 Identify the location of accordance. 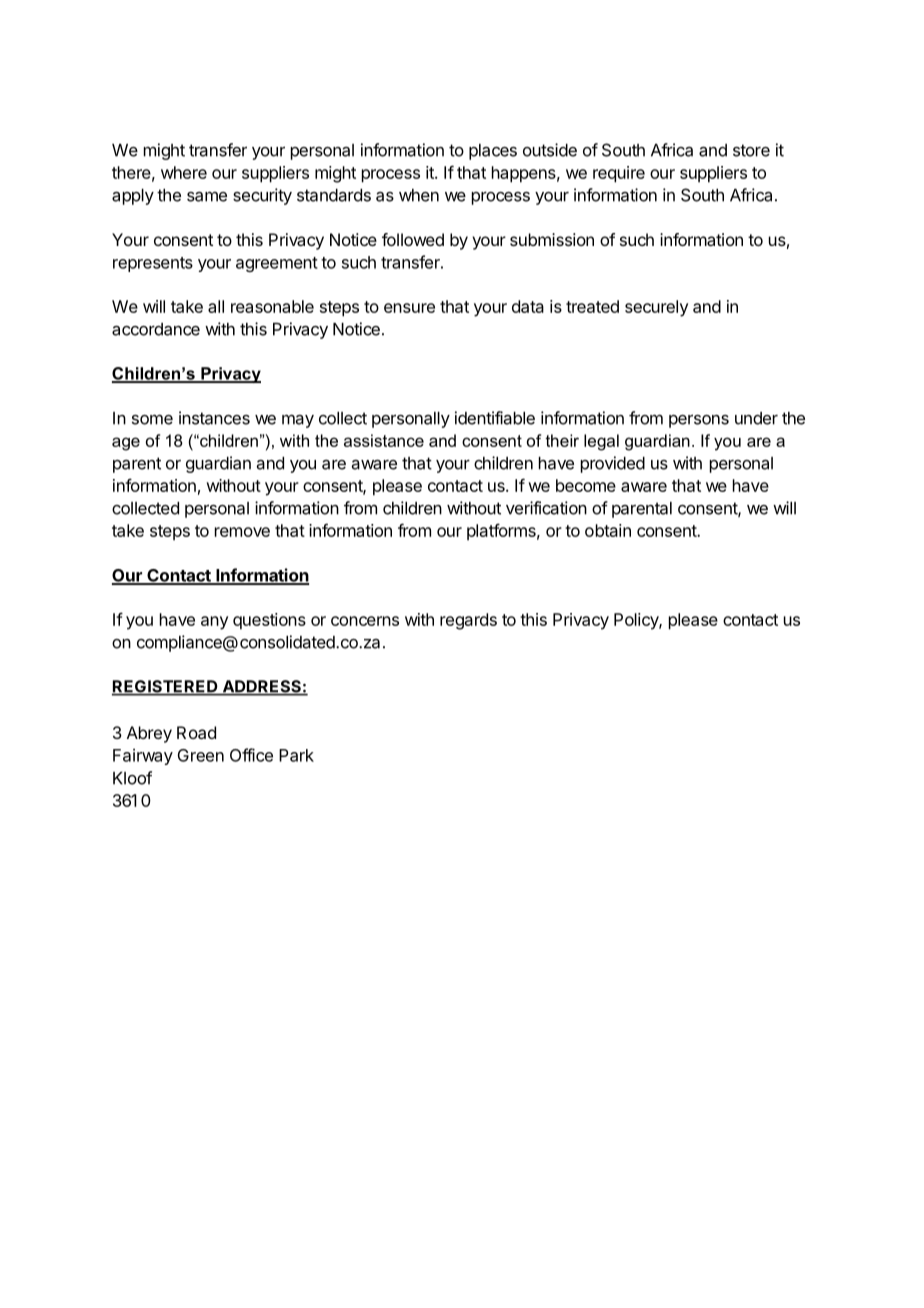
(156, 329).
